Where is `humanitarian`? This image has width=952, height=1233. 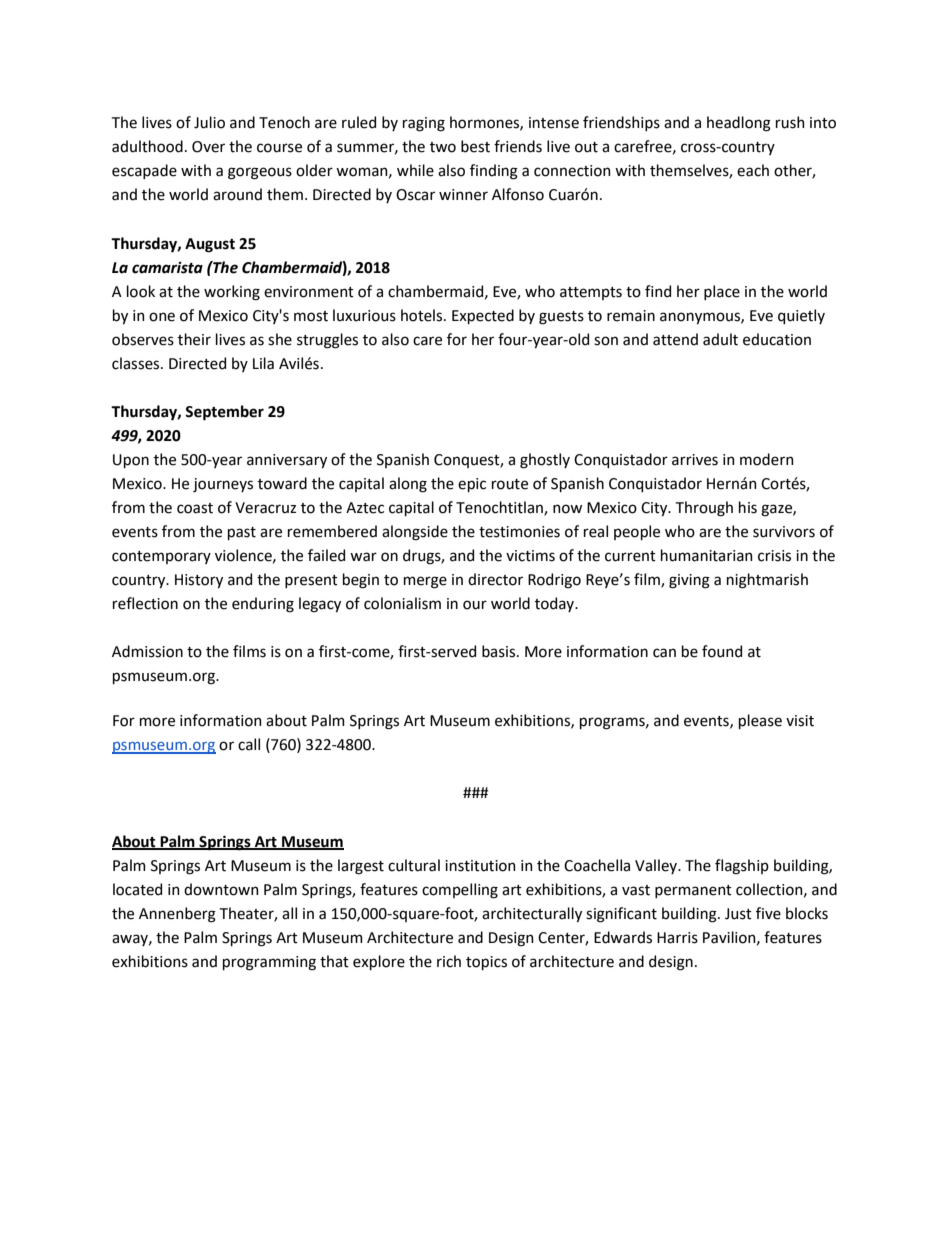
humanitarian is located at coordinates (707, 555).
